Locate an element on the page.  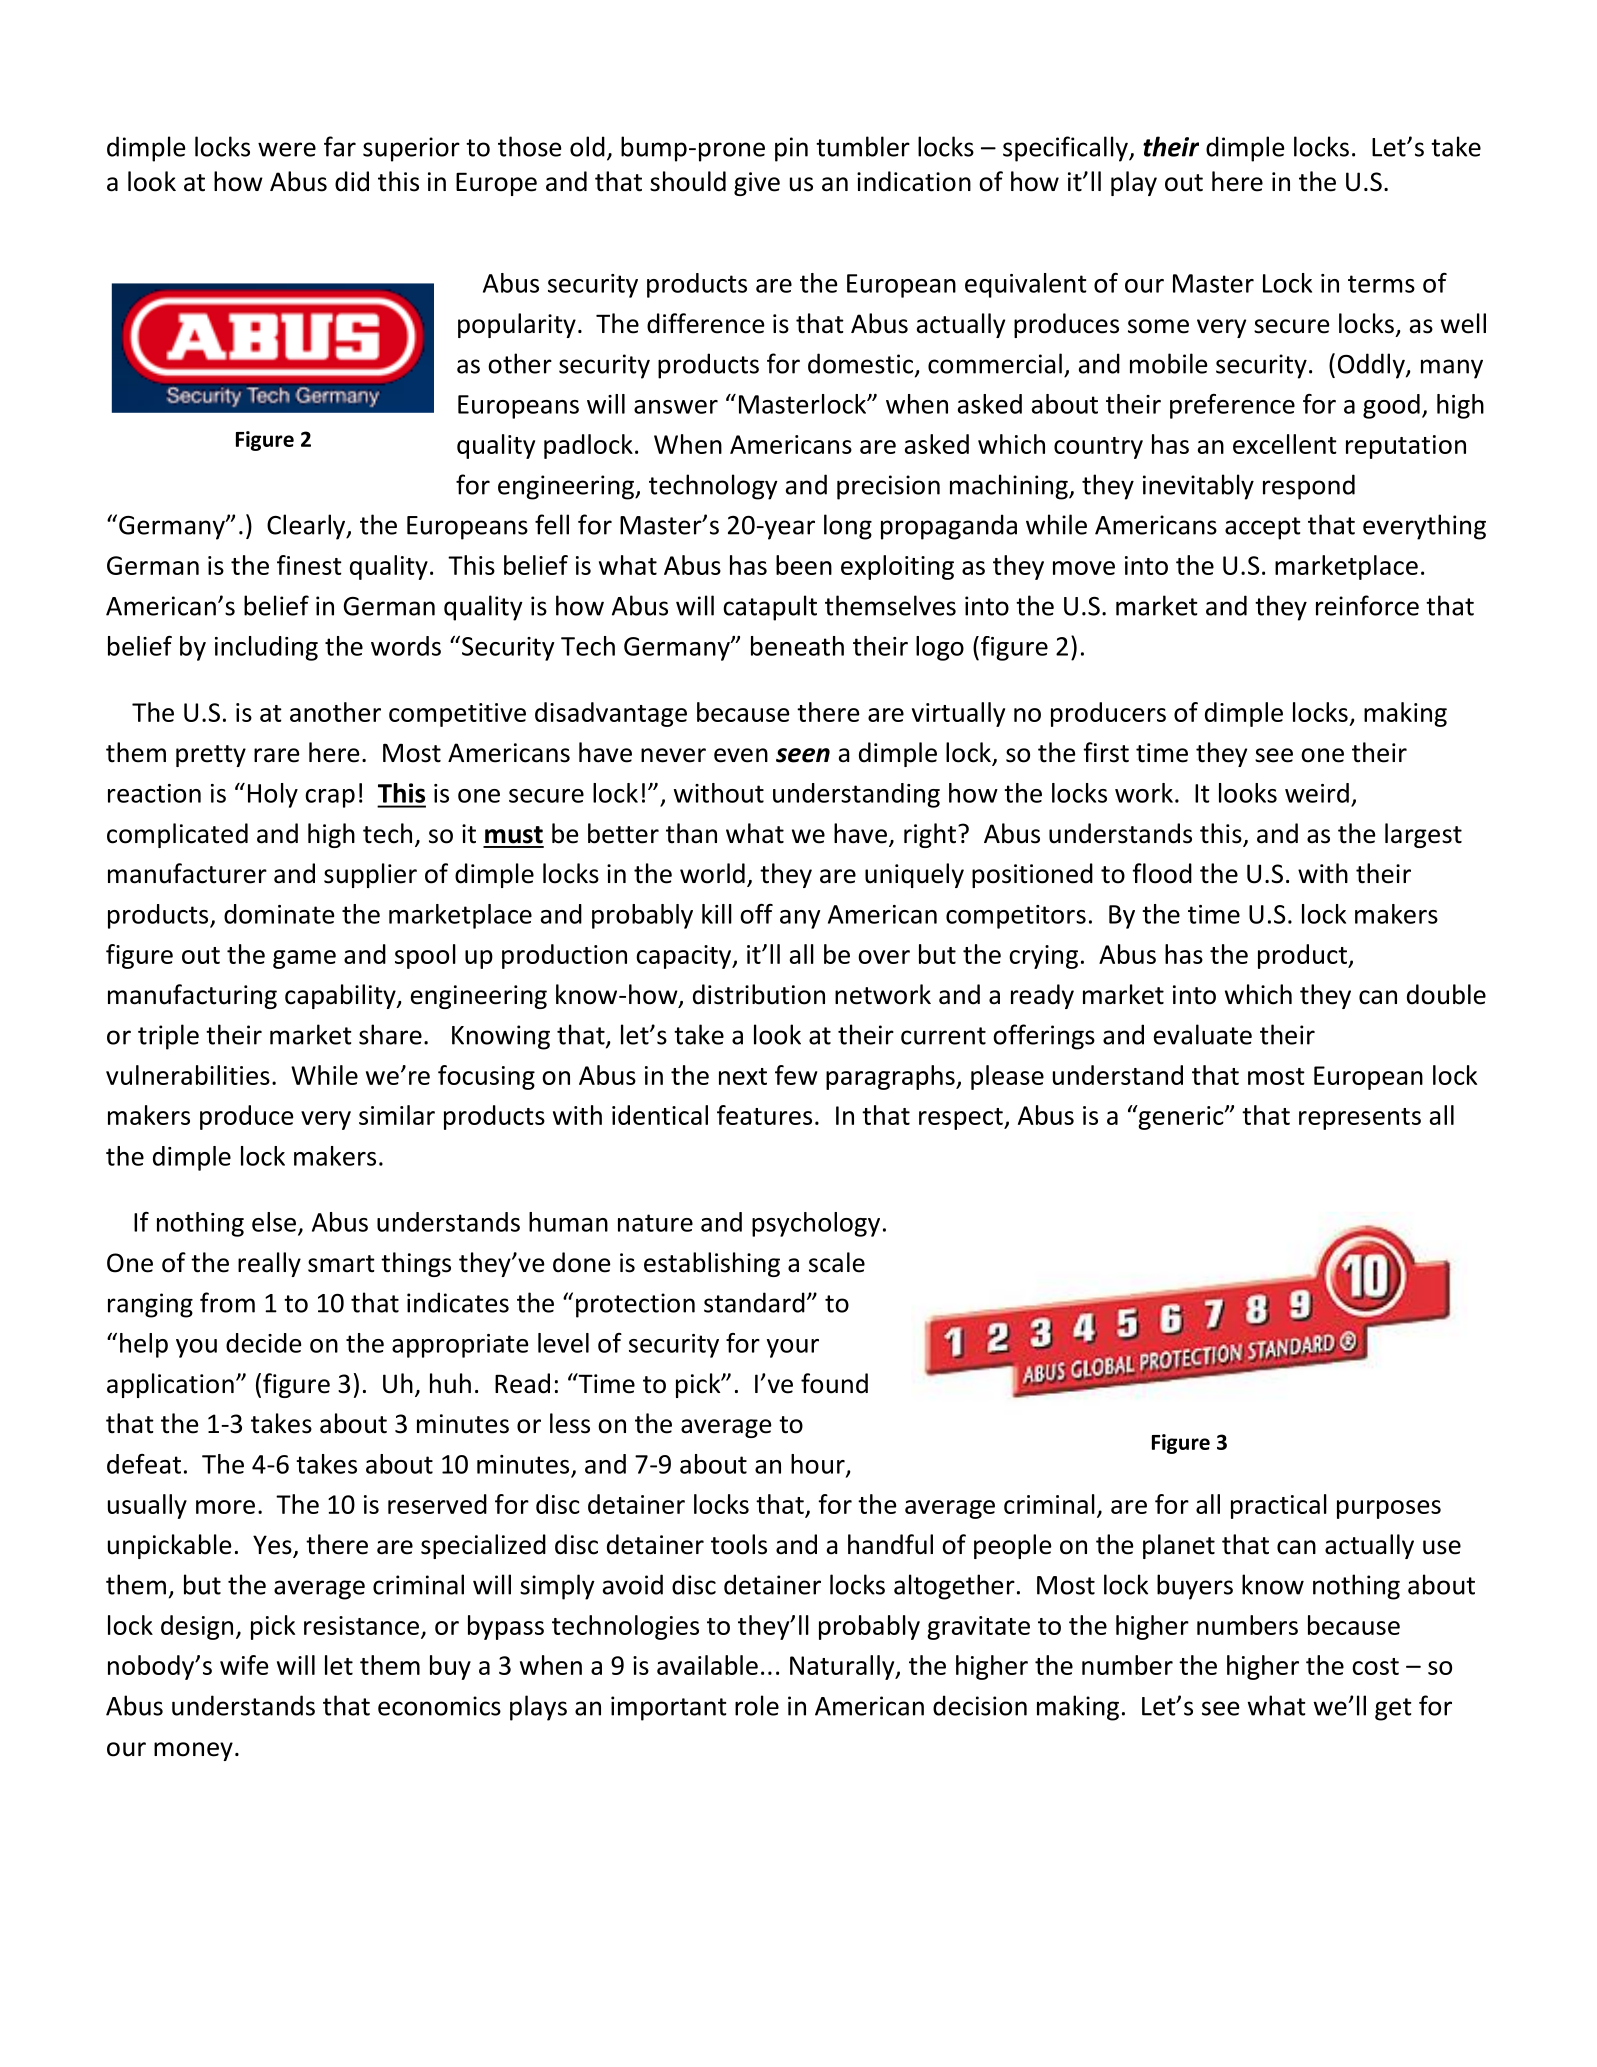
finest is located at coordinates (309, 565).
